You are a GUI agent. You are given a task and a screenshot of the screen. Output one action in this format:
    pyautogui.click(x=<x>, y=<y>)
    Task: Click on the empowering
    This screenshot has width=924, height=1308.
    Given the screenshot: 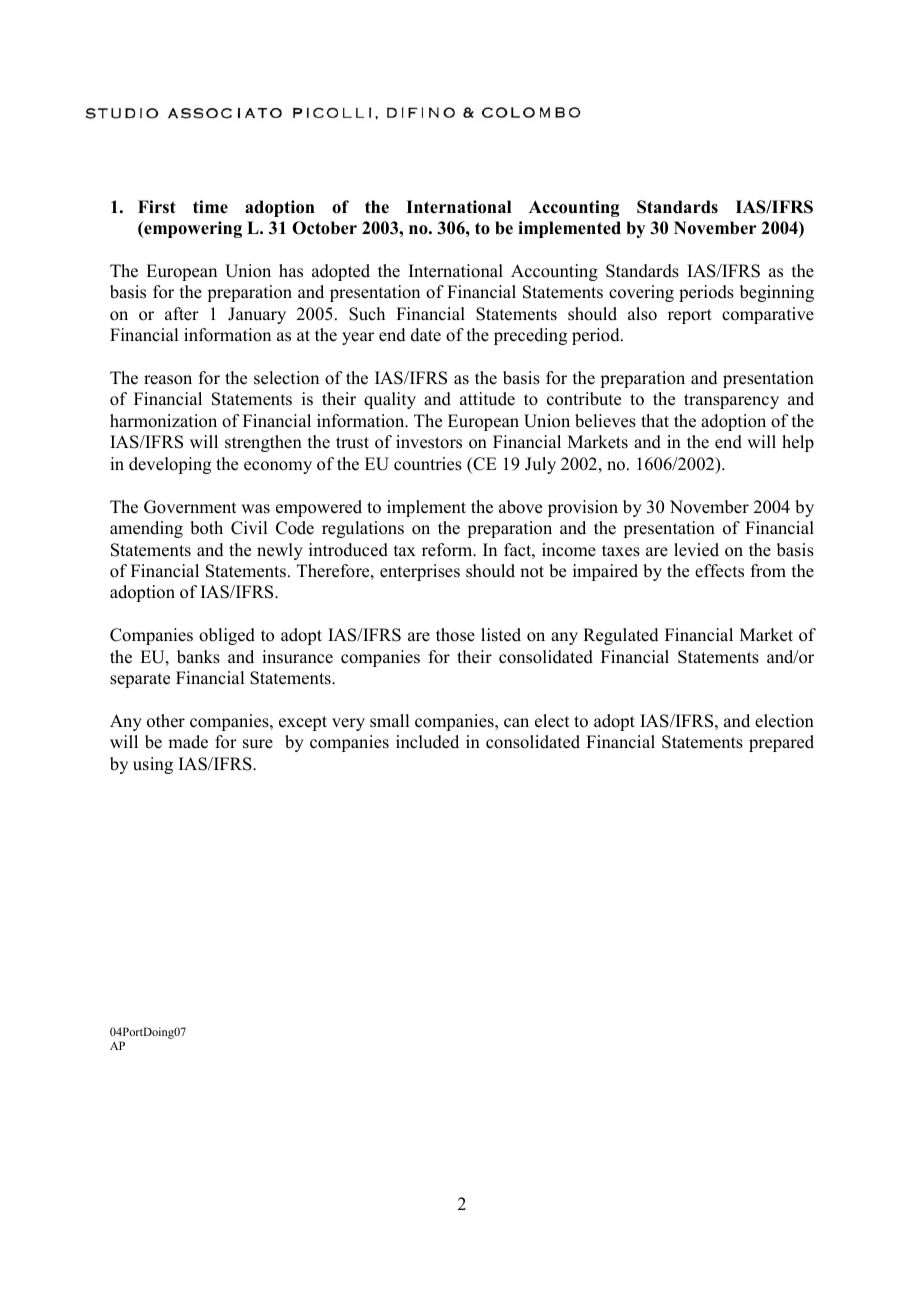 What is the action you would take?
    pyautogui.click(x=192, y=229)
